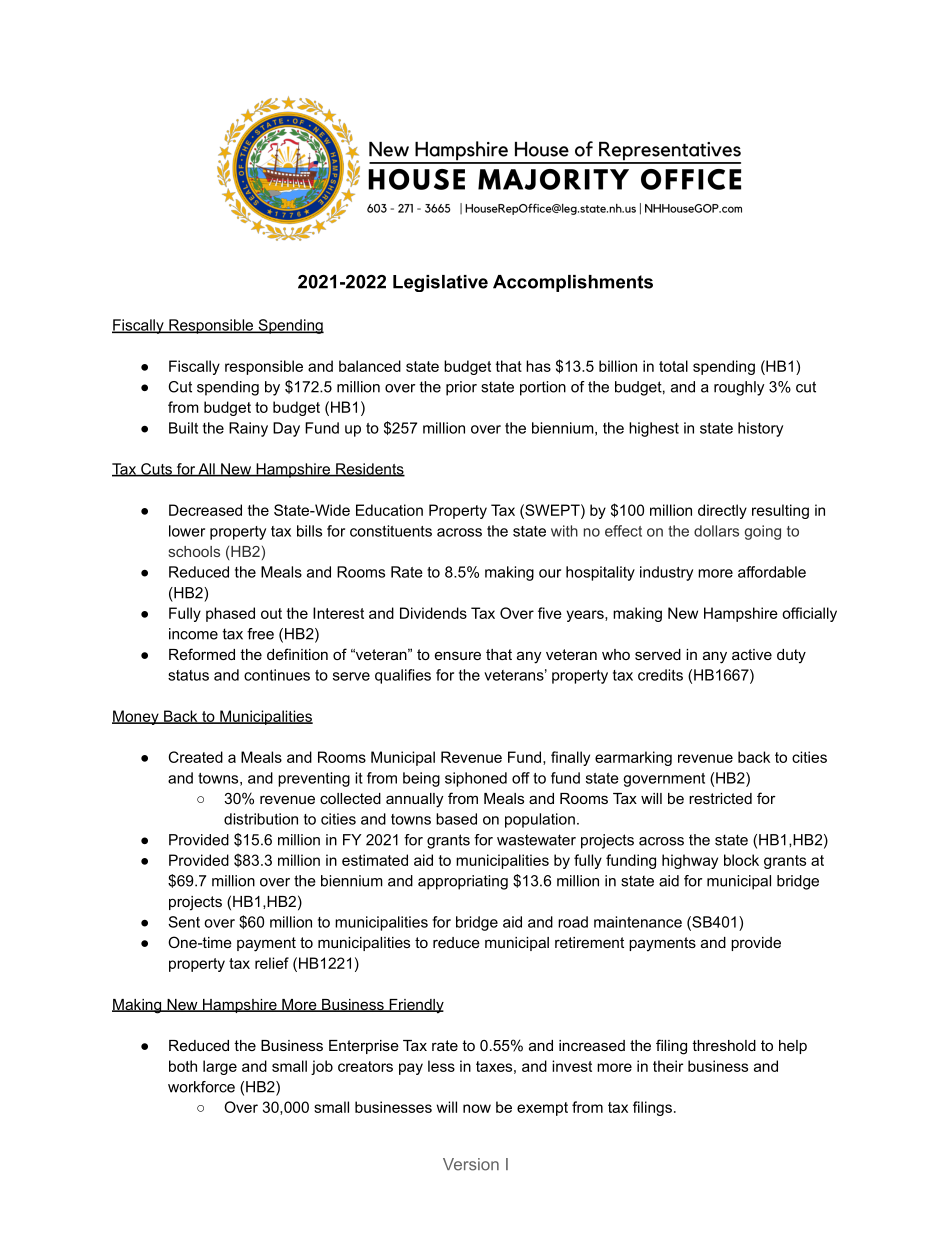 This screenshot has height=1233, width=952. Describe the element at coordinates (440, 283) in the screenshot. I see `Legislative` at that location.
